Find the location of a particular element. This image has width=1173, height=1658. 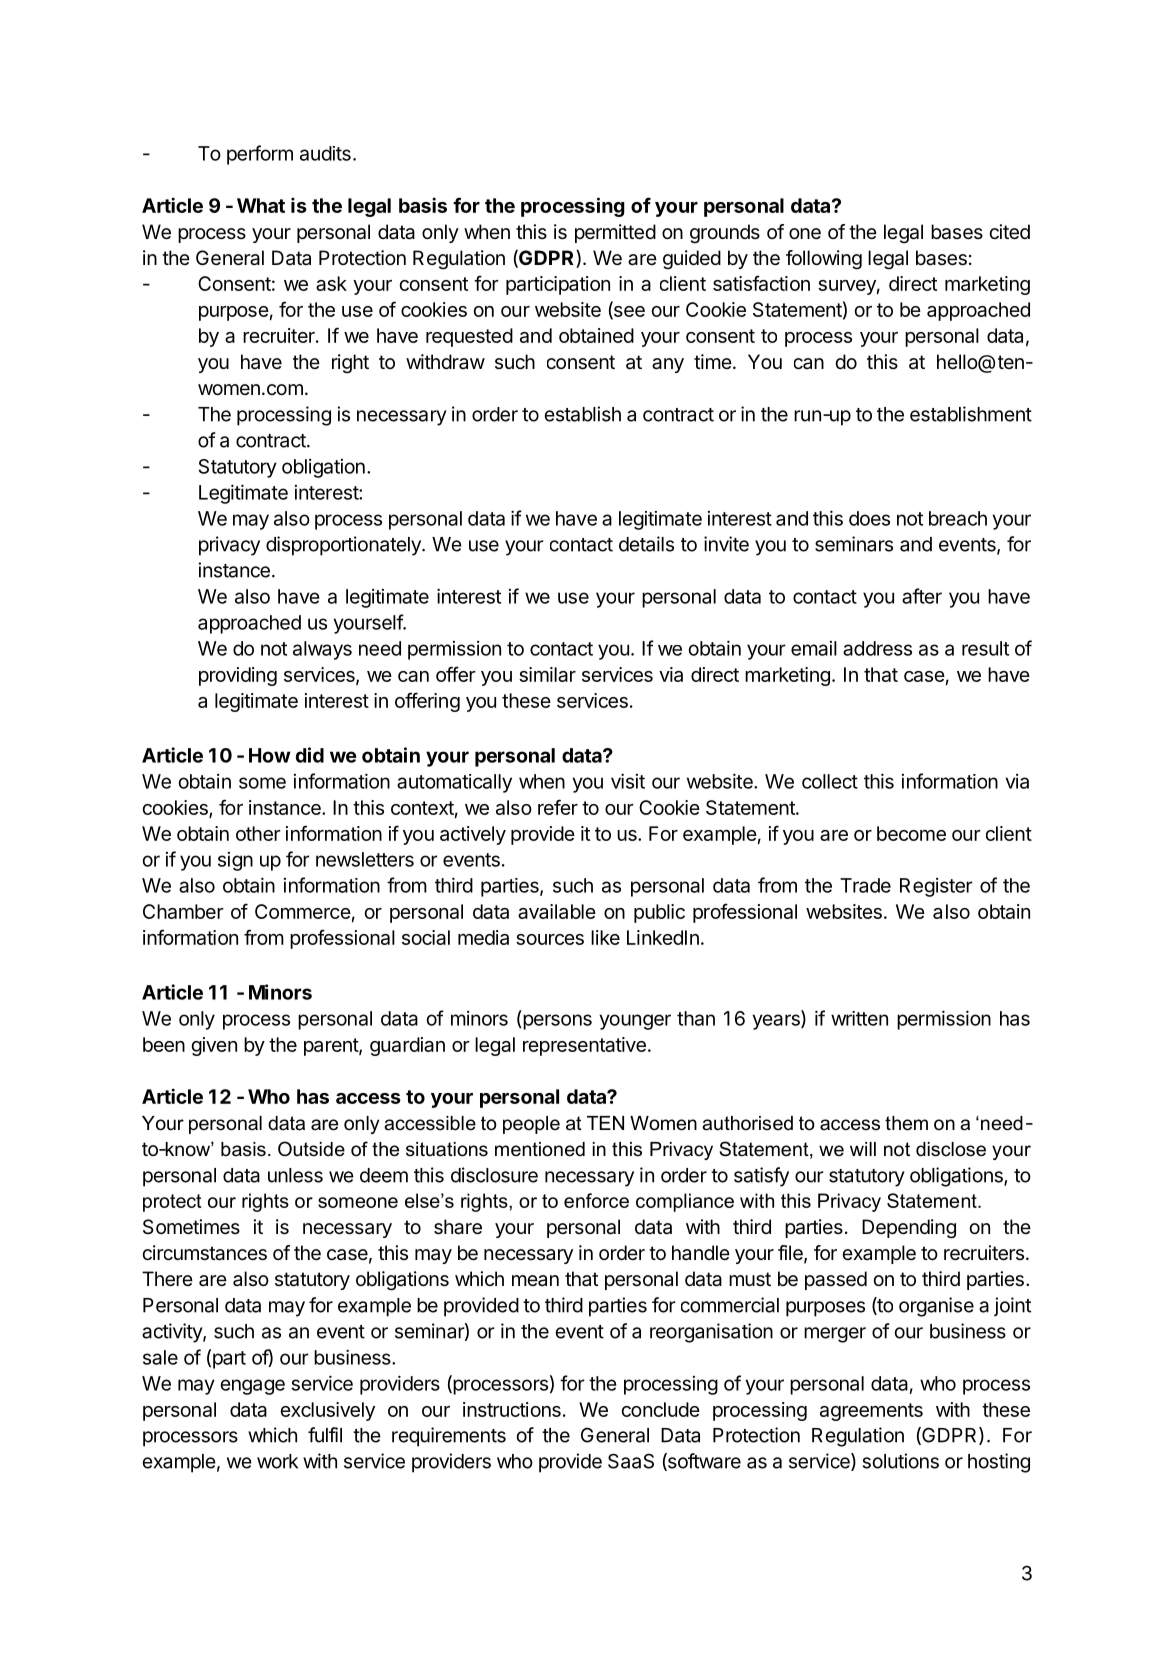

conclude is located at coordinates (660, 1409).
